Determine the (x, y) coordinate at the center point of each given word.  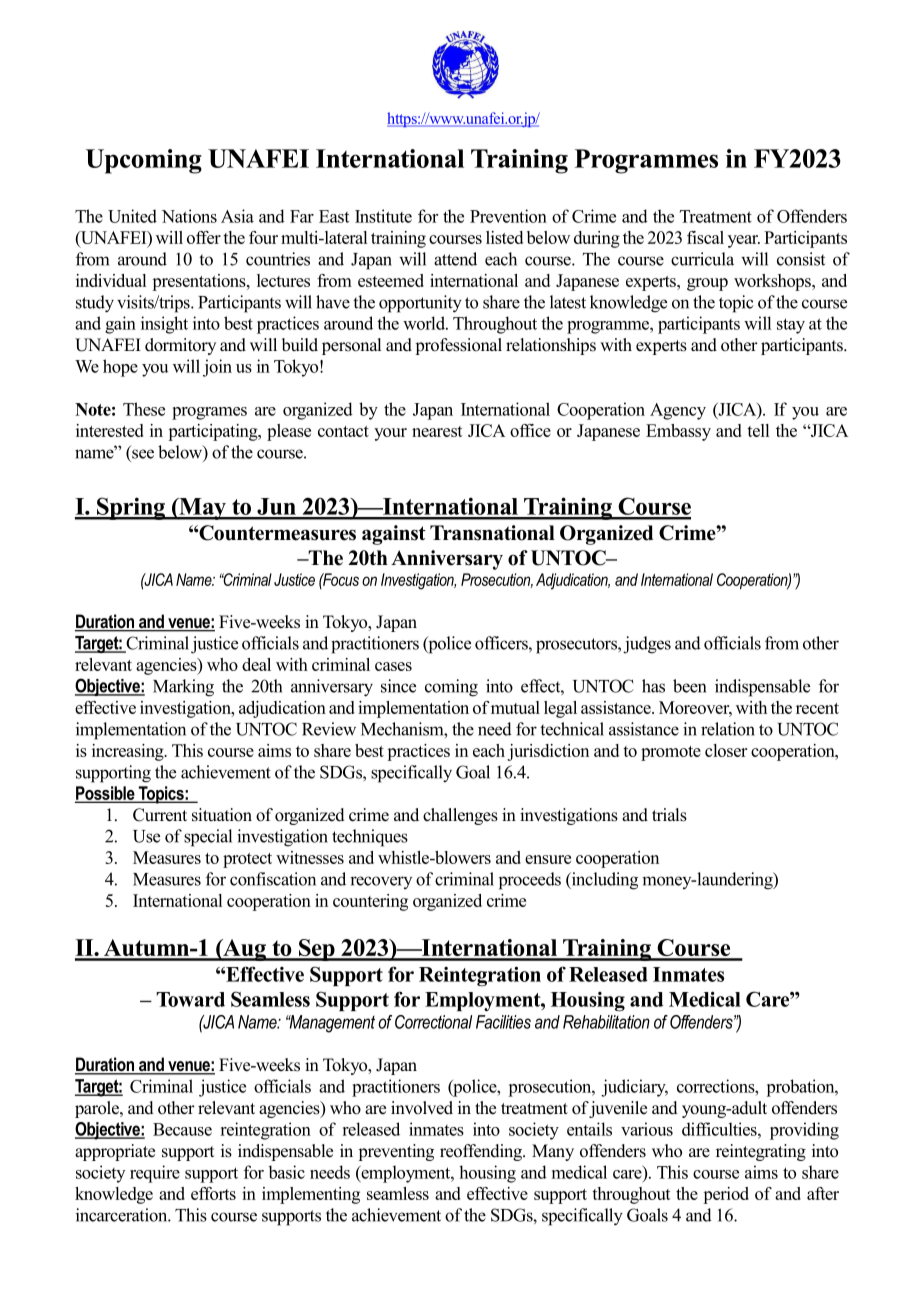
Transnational (492, 533)
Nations (189, 216)
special (208, 838)
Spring (131, 508)
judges (647, 645)
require (155, 1174)
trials (669, 815)
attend (455, 259)
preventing (396, 1152)
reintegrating (761, 1152)
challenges (460, 816)
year (744, 241)
